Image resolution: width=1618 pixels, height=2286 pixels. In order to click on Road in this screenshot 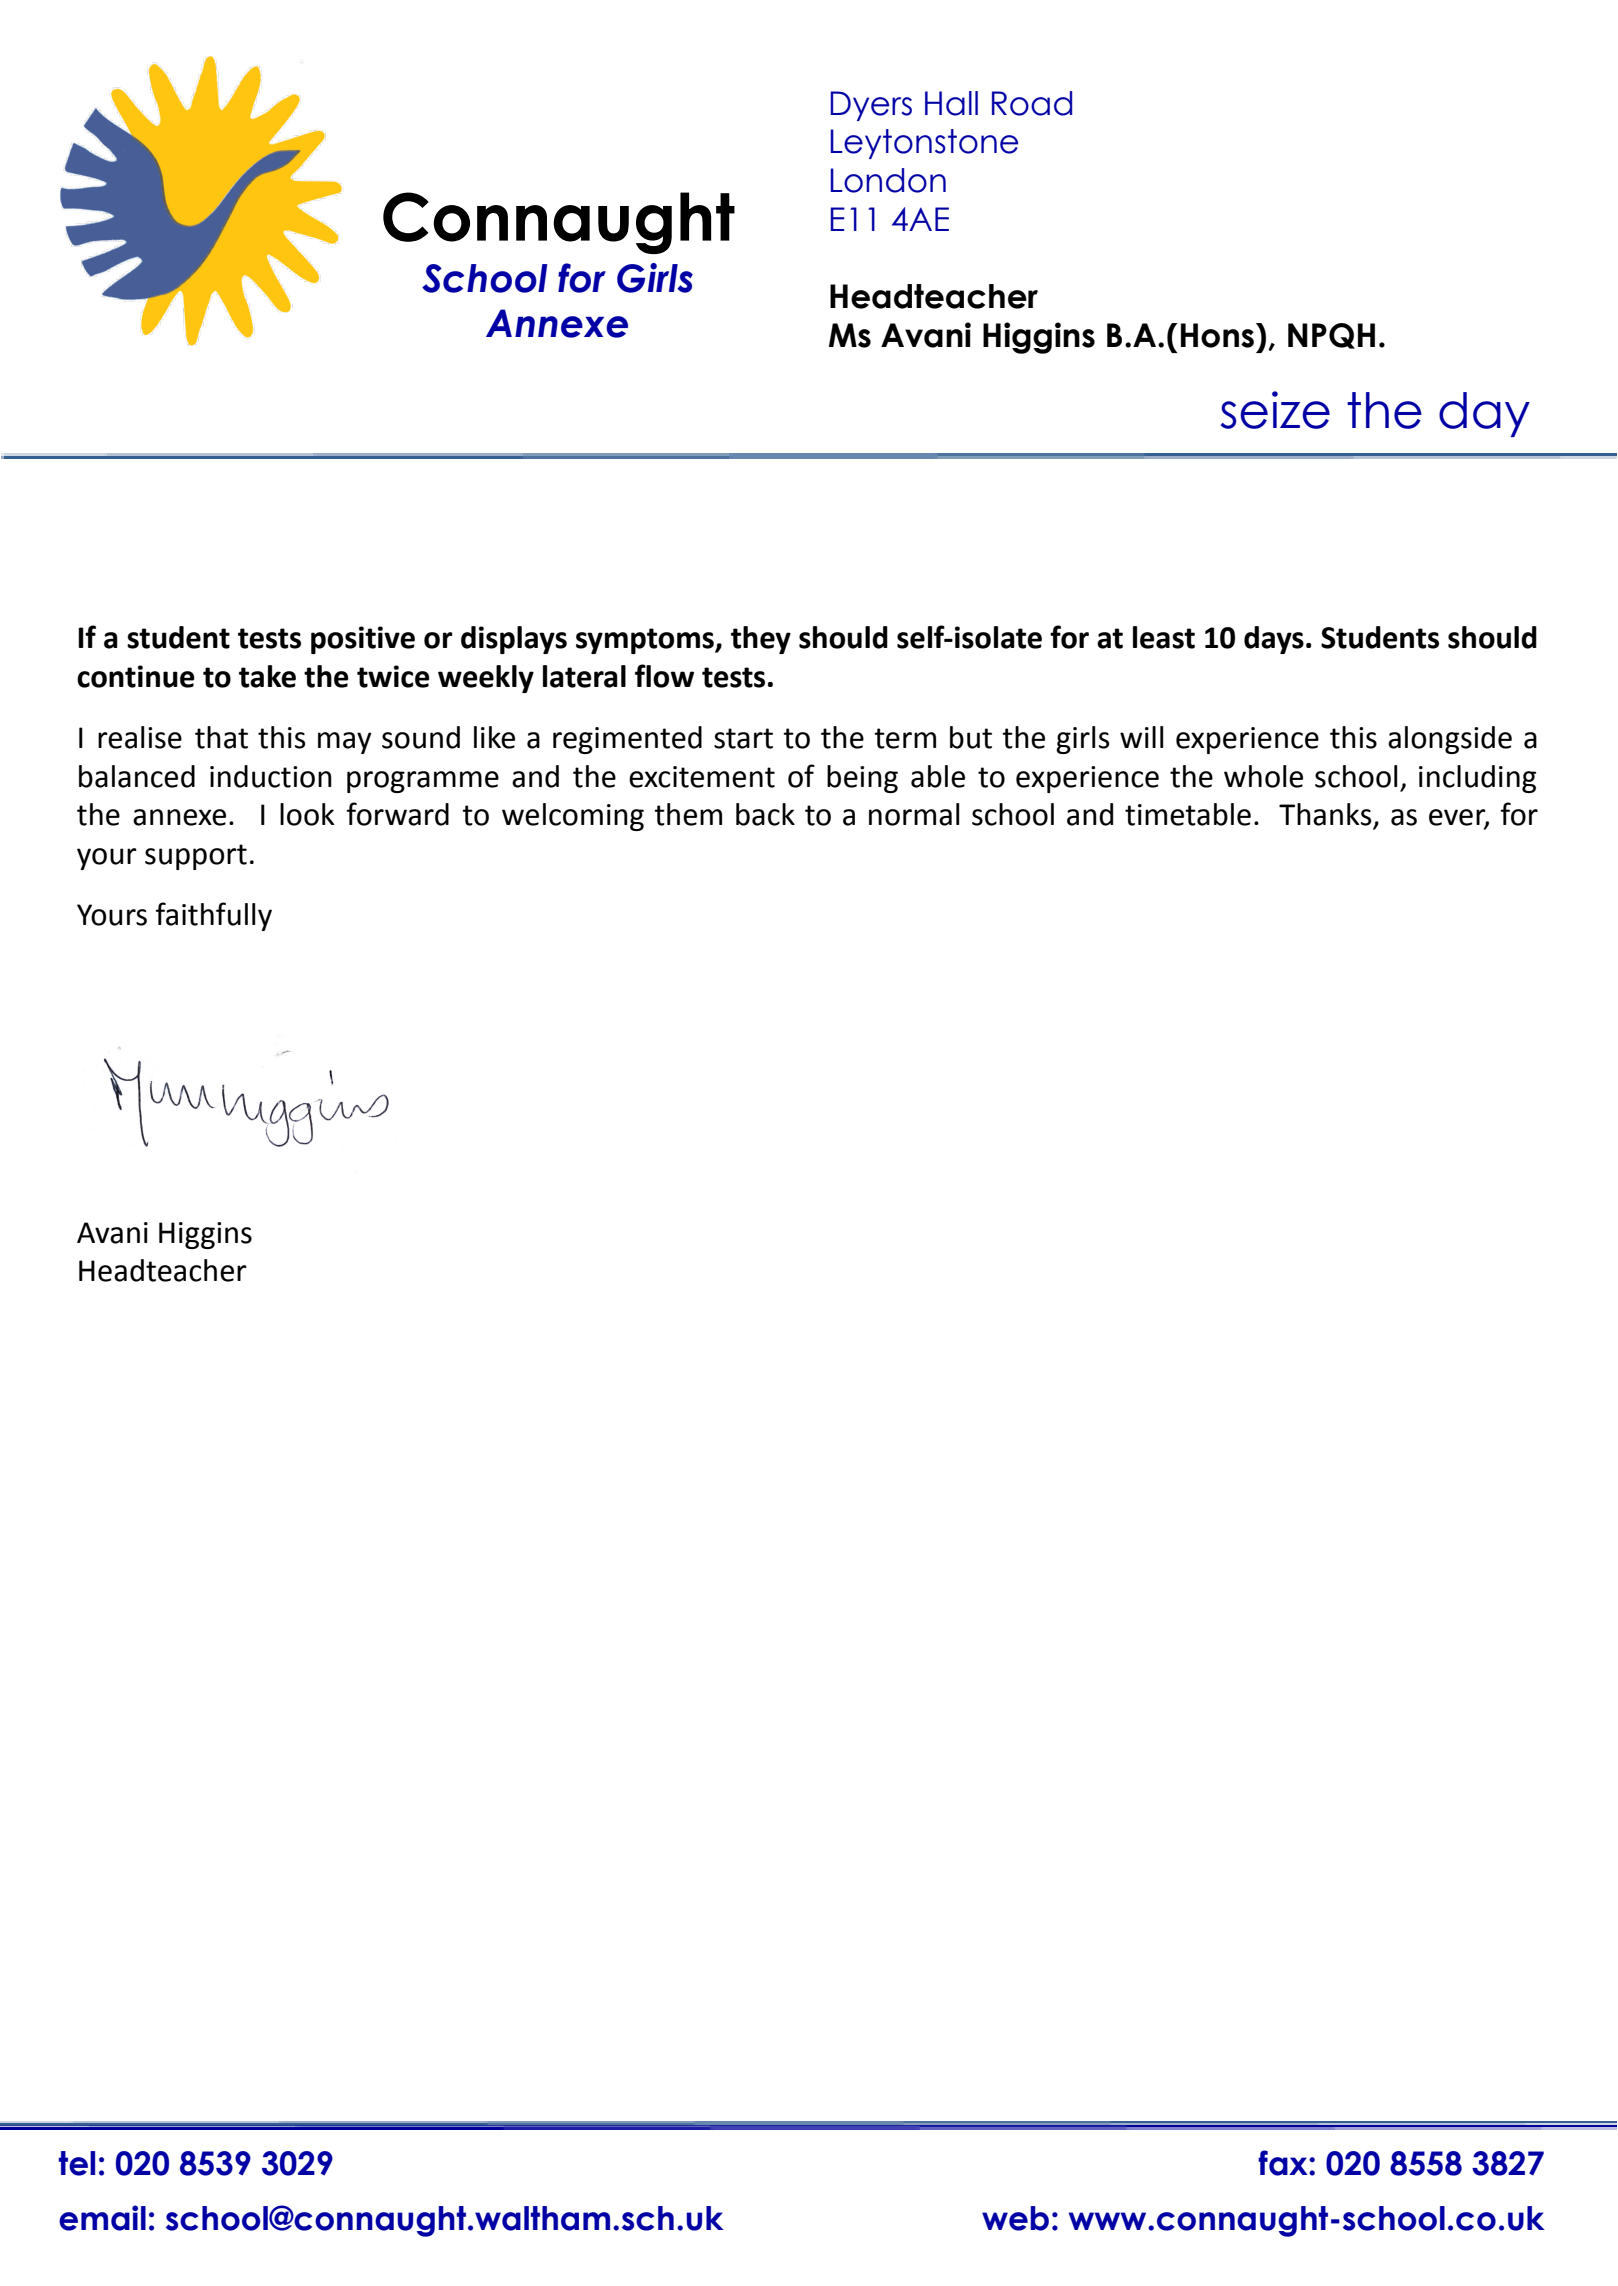, I will do `click(1032, 103)`.
